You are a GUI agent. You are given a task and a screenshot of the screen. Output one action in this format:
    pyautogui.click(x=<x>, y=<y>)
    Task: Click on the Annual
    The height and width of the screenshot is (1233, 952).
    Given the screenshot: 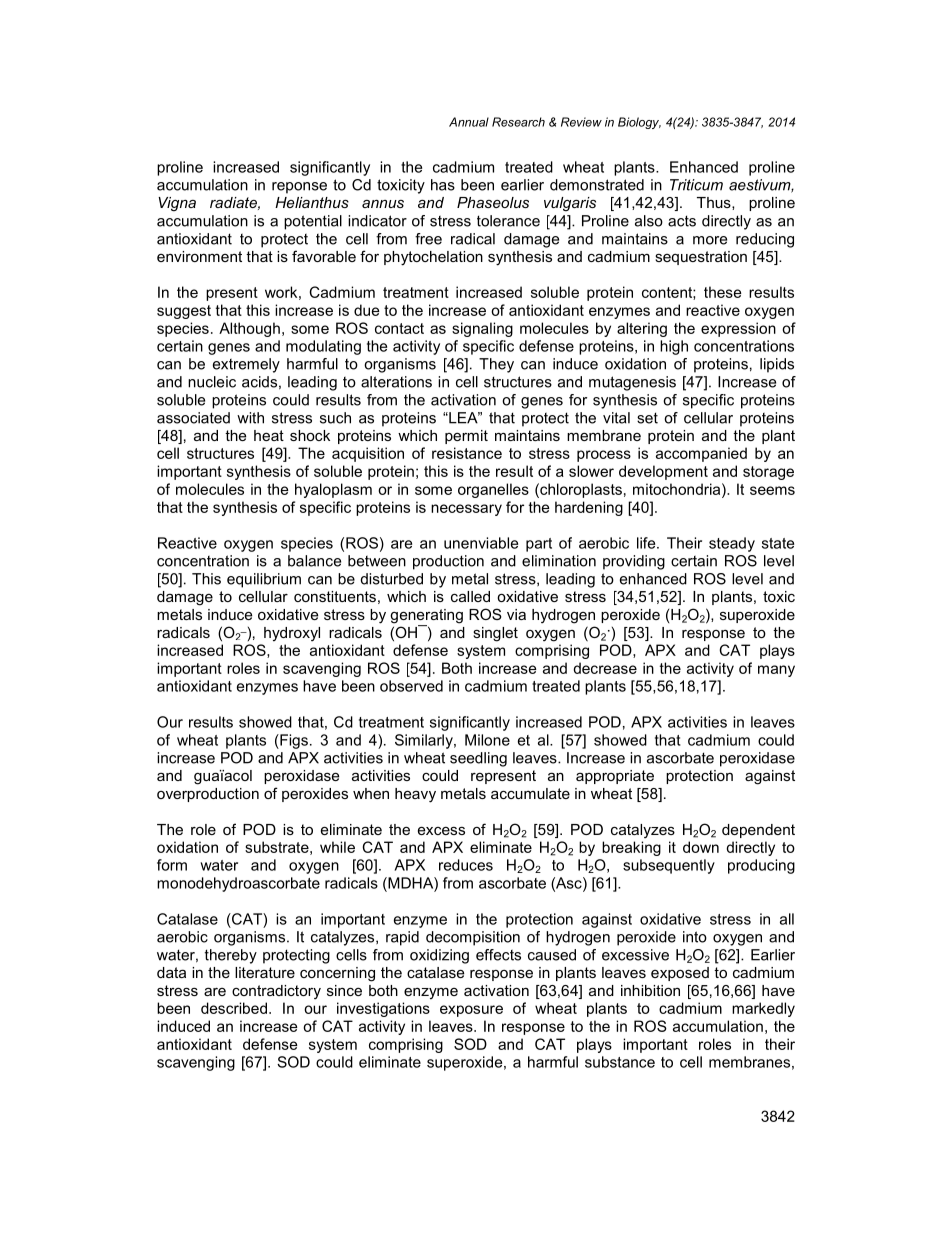 What is the action you would take?
    pyautogui.click(x=469, y=122)
